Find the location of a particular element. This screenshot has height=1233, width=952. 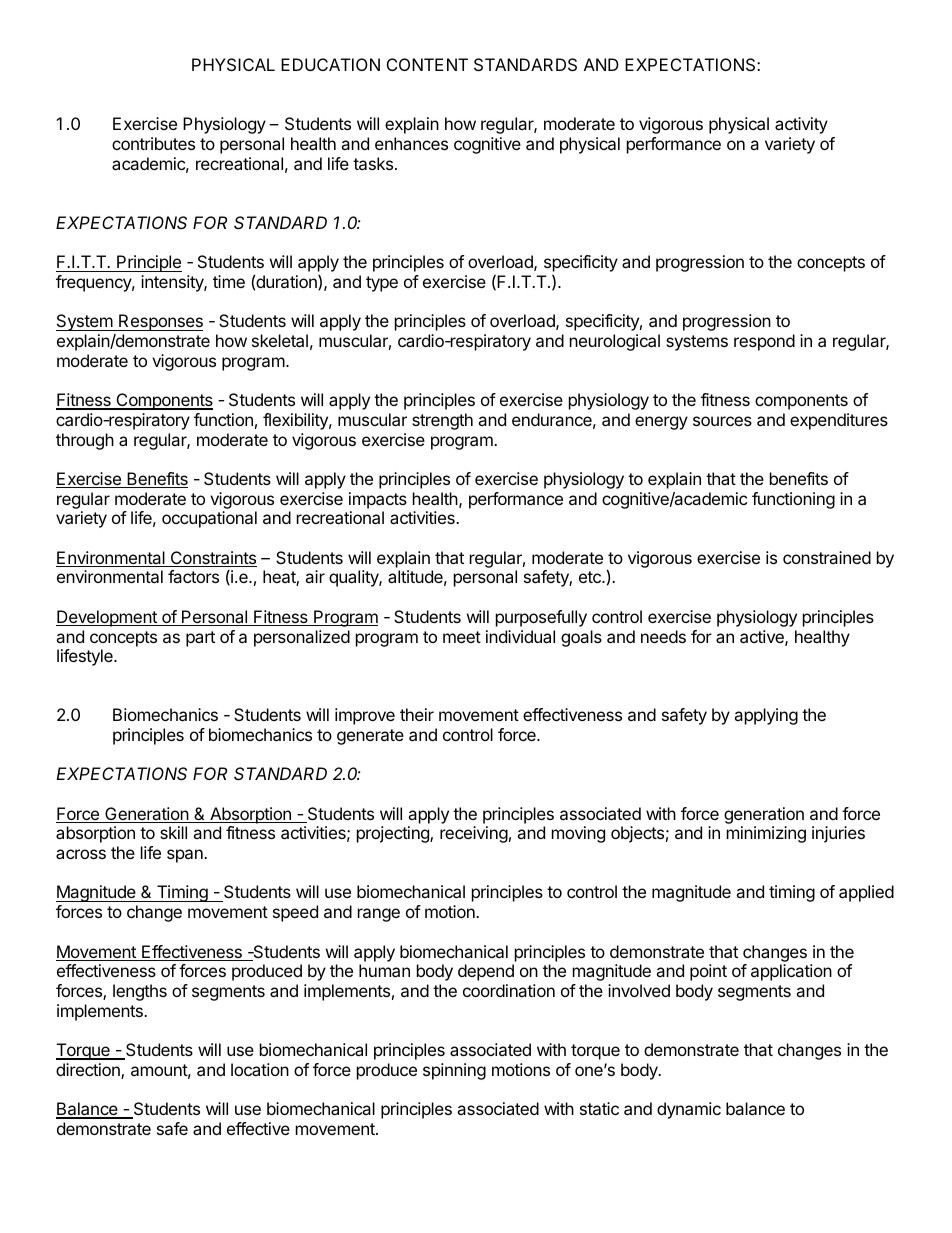

factors is located at coordinates (193, 576).
